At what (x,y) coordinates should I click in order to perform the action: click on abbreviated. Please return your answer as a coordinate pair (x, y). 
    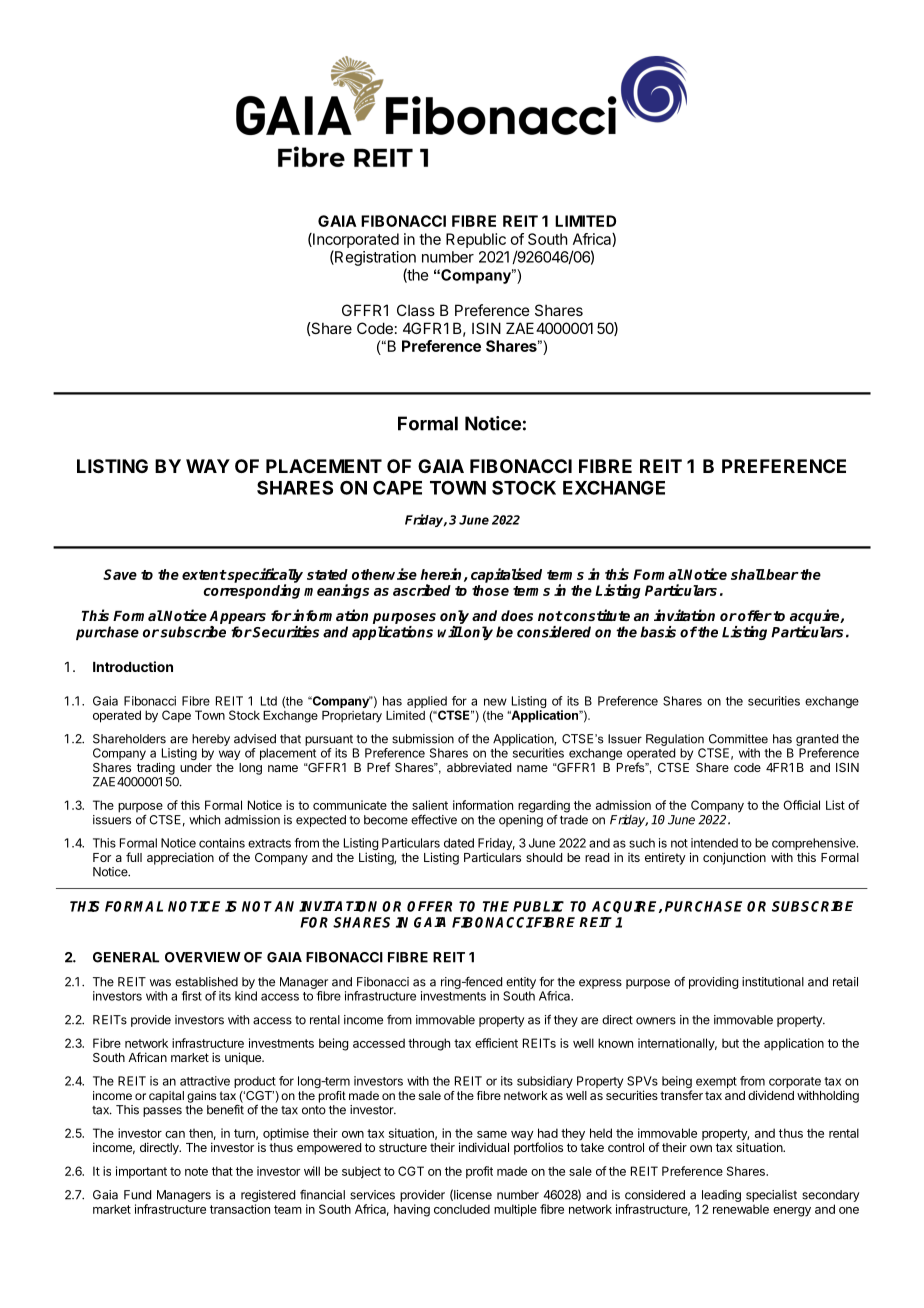
    Looking at the image, I should click on (479, 767).
